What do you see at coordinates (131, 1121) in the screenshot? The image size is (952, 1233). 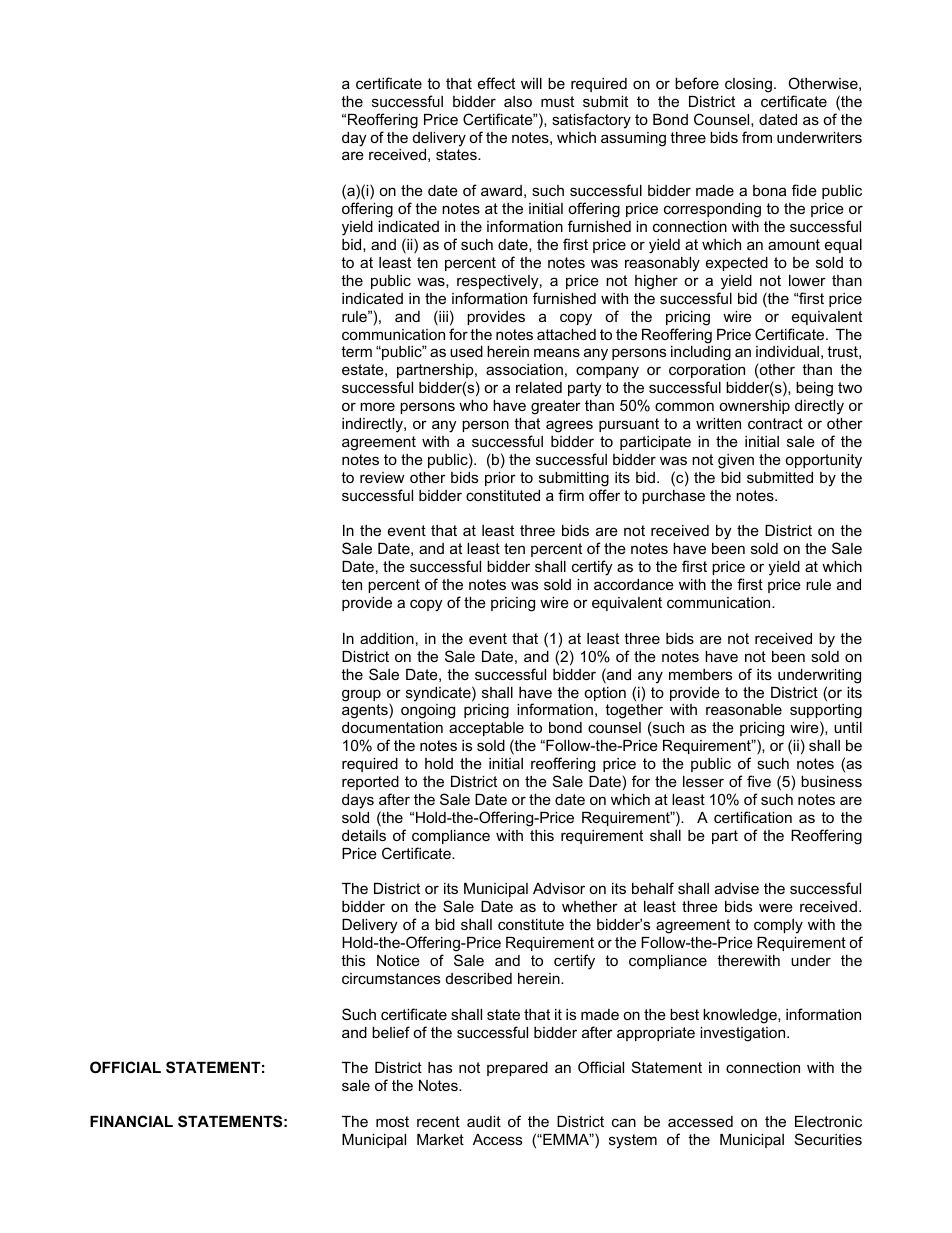 I see `FINANCIAL` at bounding box center [131, 1121].
